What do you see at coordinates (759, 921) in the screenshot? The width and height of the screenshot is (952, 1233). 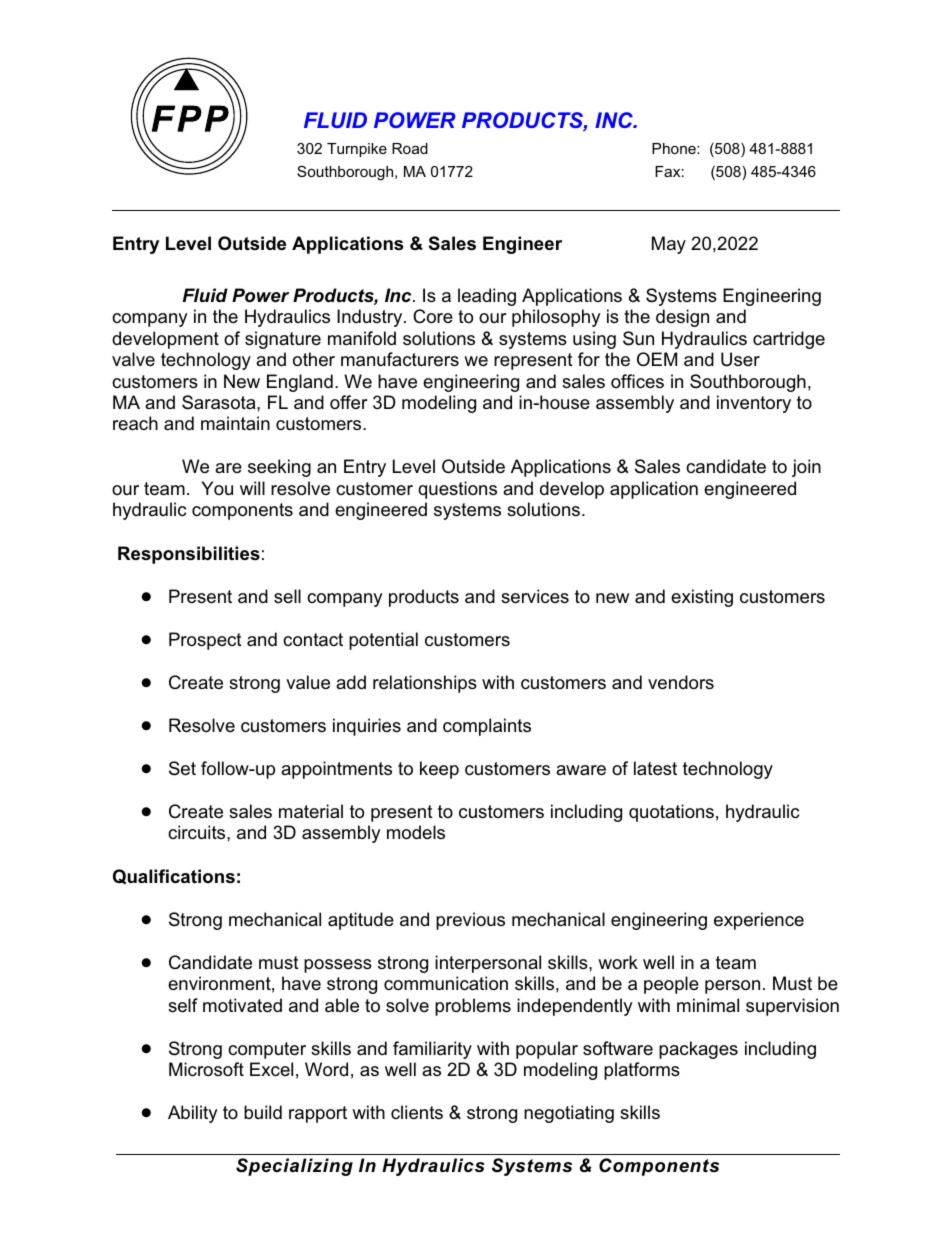 I see `experience` at bounding box center [759, 921].
